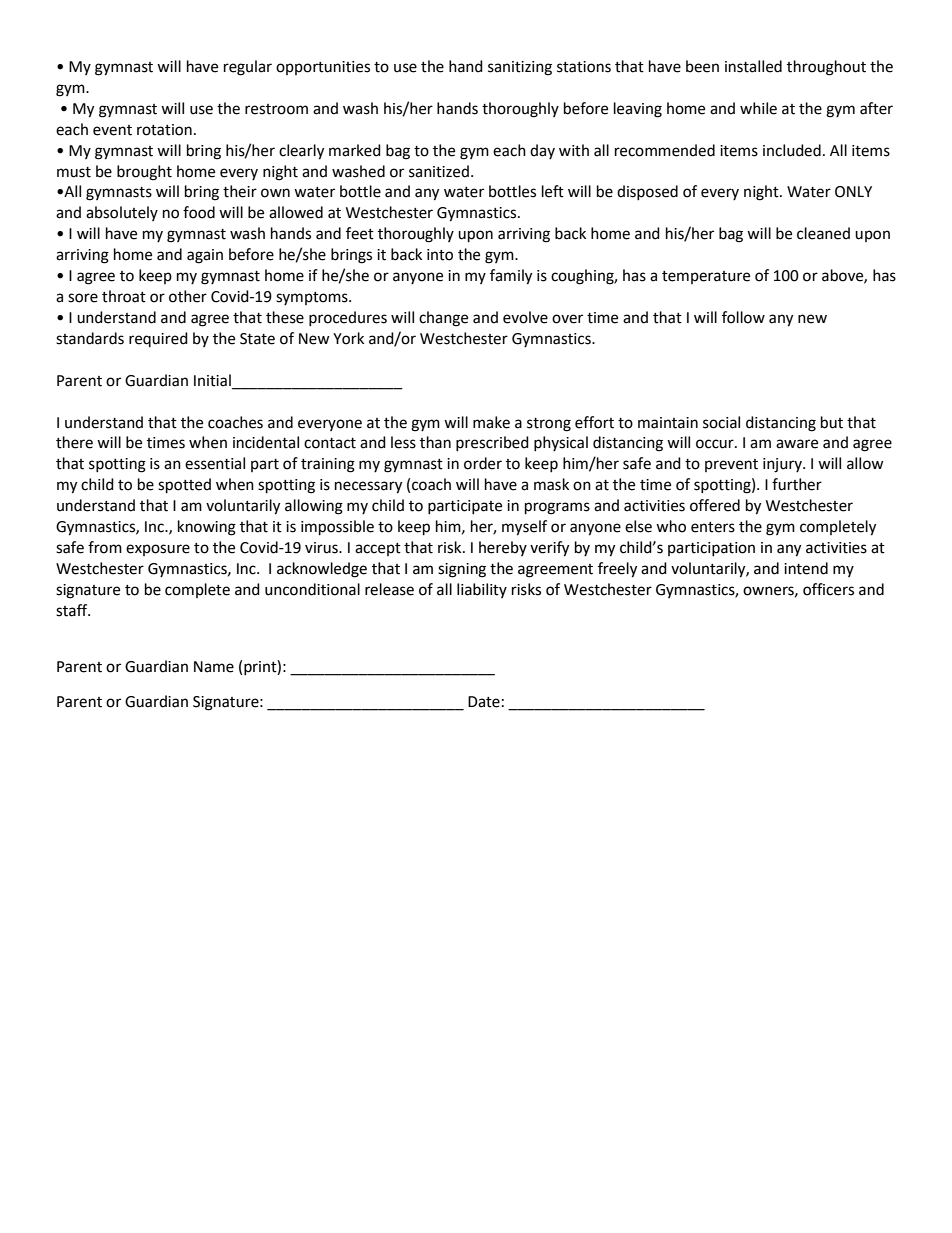  What do you see at coordinates (713, 527) in the page?
I see `enters` at bounding box center [713, 527].
